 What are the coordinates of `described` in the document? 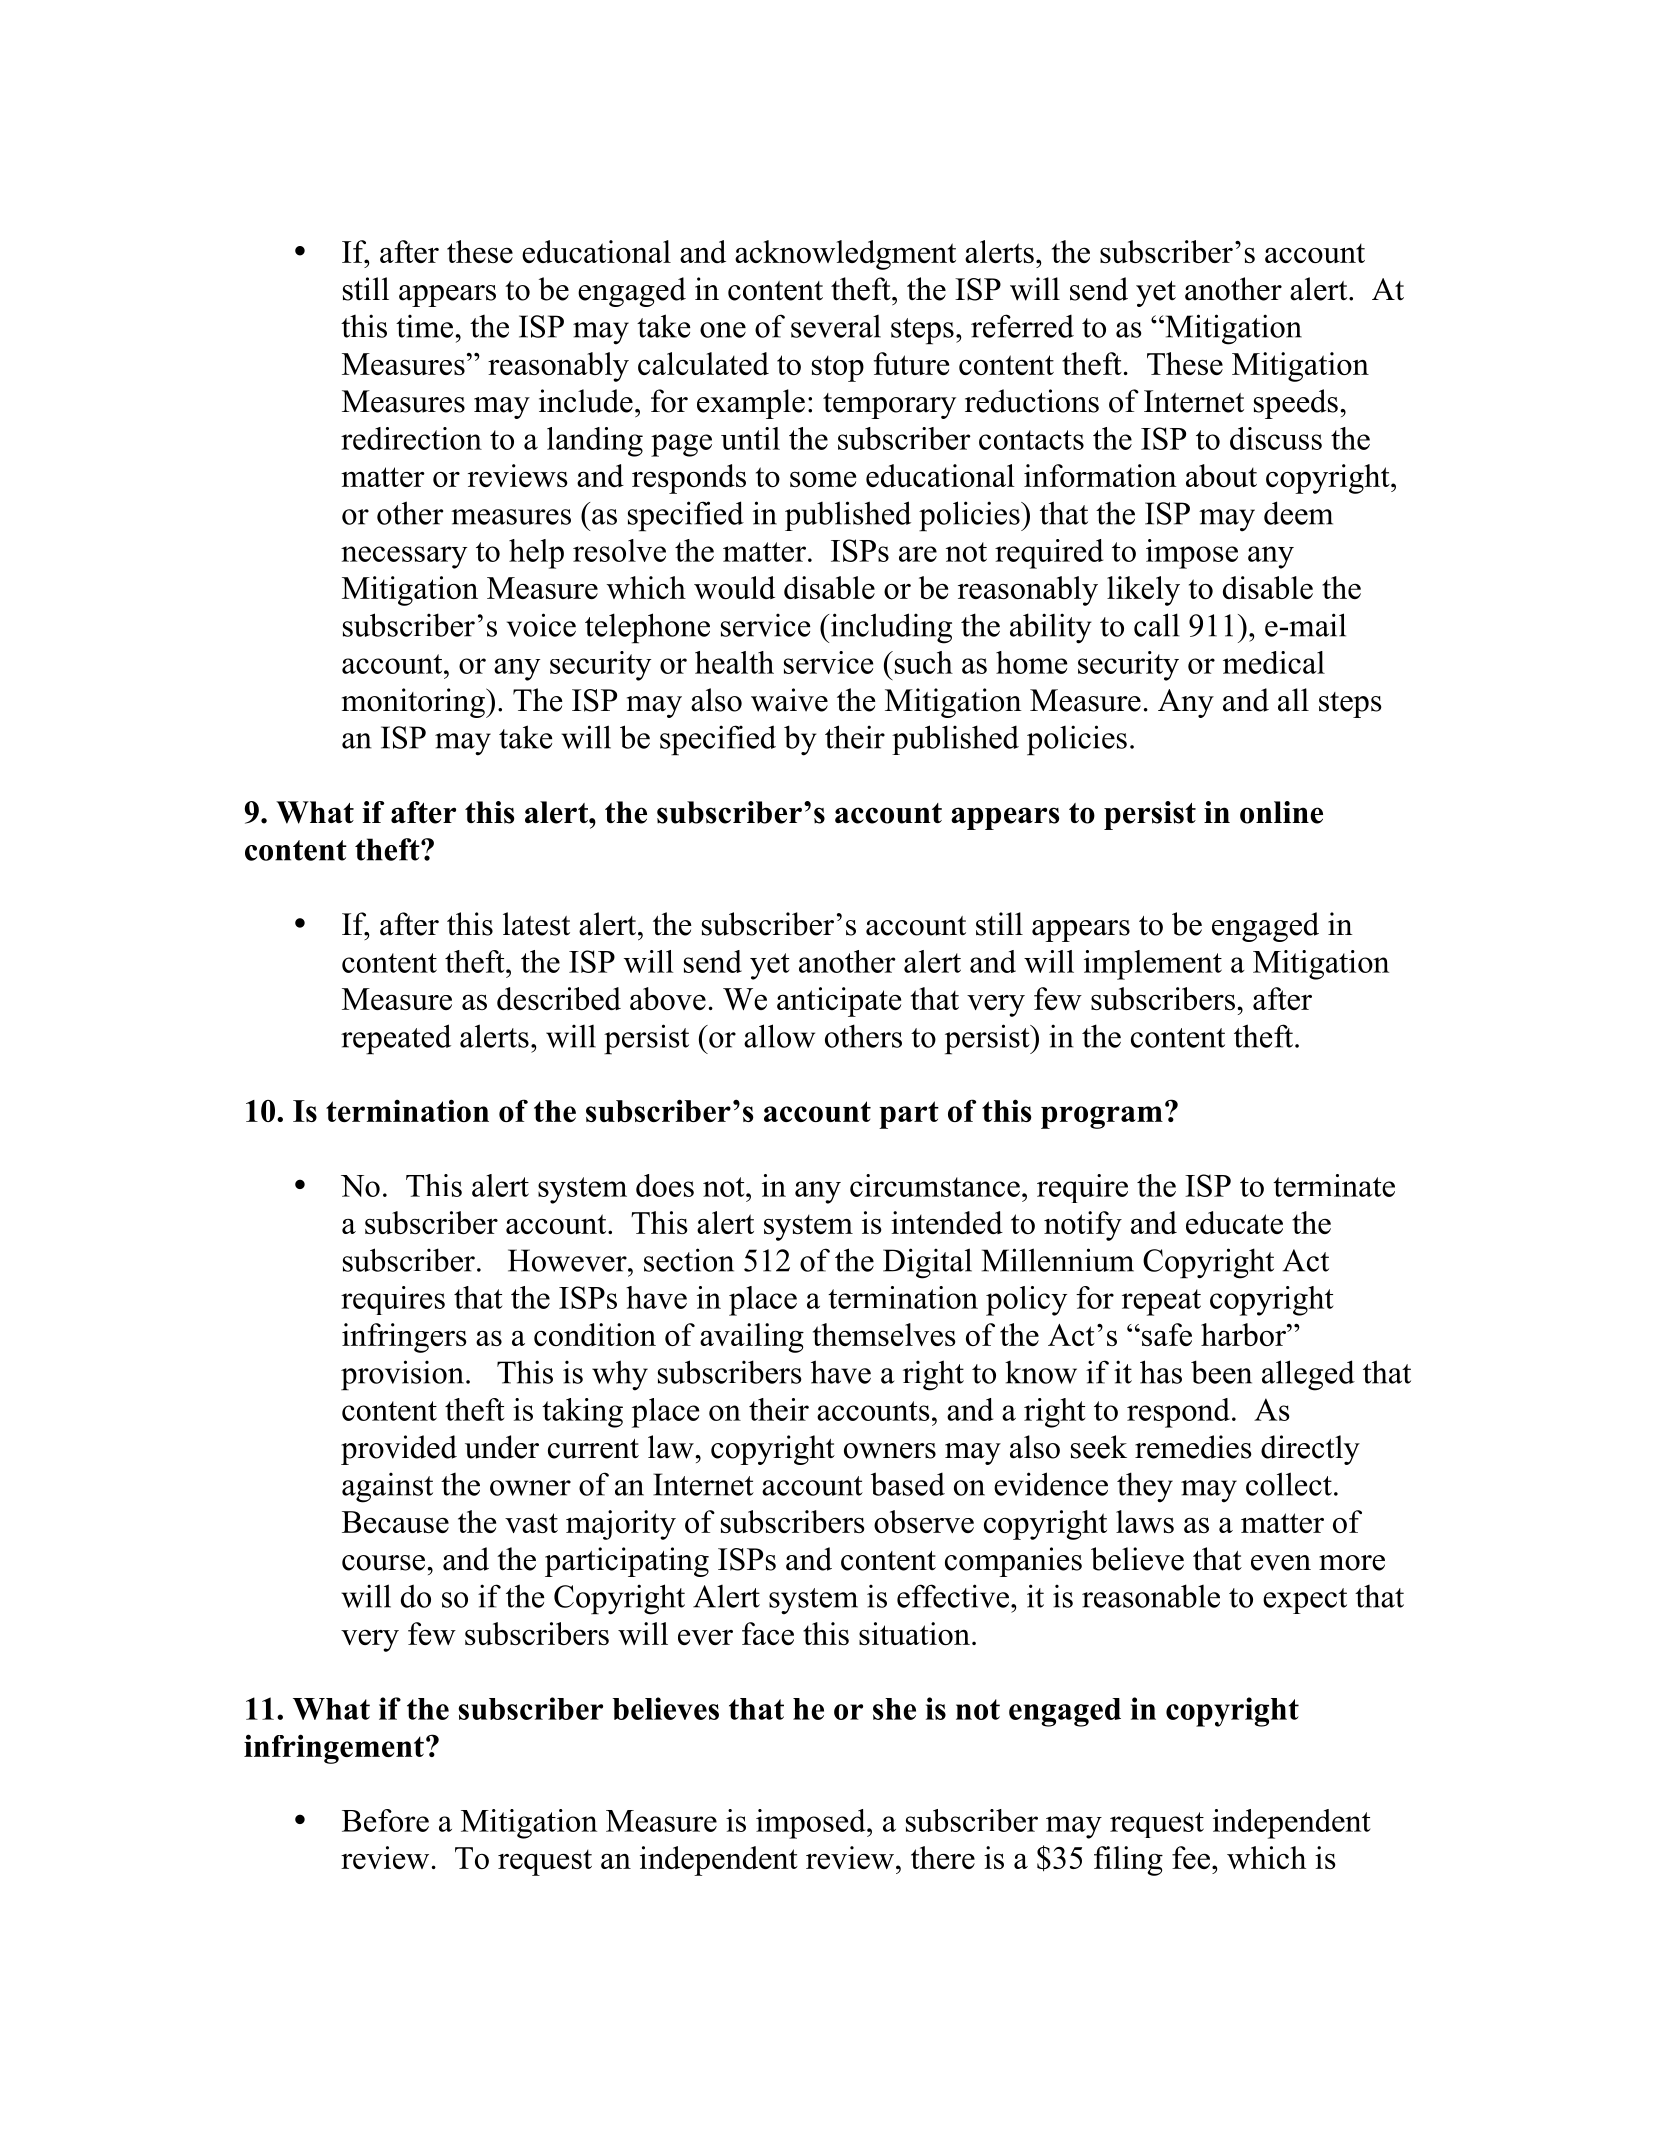 It's located at (559, 998).
